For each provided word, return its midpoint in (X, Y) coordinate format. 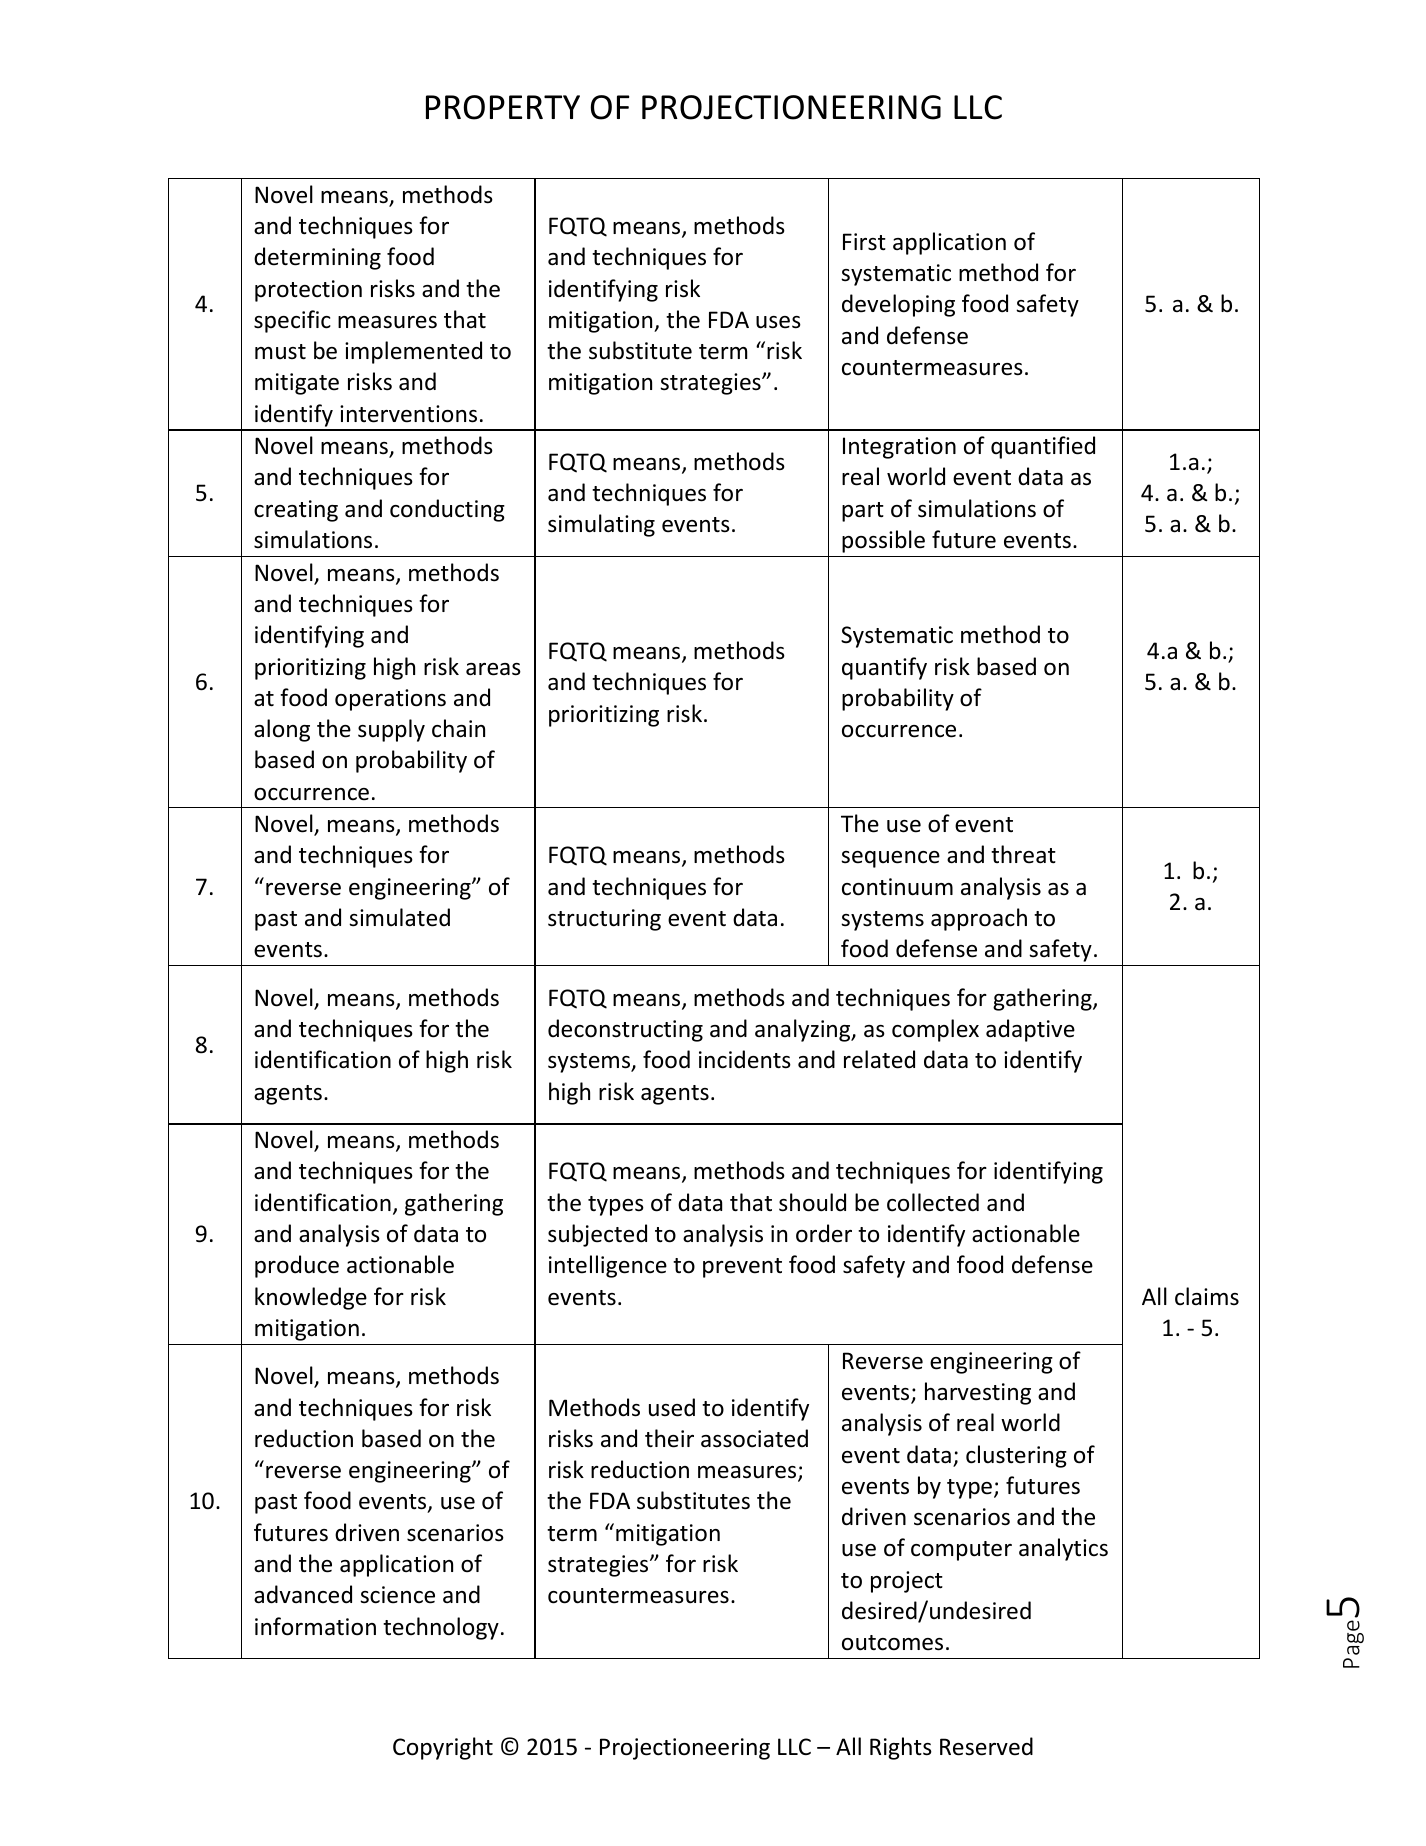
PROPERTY (503, 107)
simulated (399, 917)
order (824, 1233)
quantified (1043, 447)
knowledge (311, 1298)
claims (1207, 1296)
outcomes (892, 1643)
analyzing (804, 1030)
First (864, 242)
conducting (447, 510)
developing (898, 305)
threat (1023, 854)
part (863, 512)
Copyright (443, 1748)
